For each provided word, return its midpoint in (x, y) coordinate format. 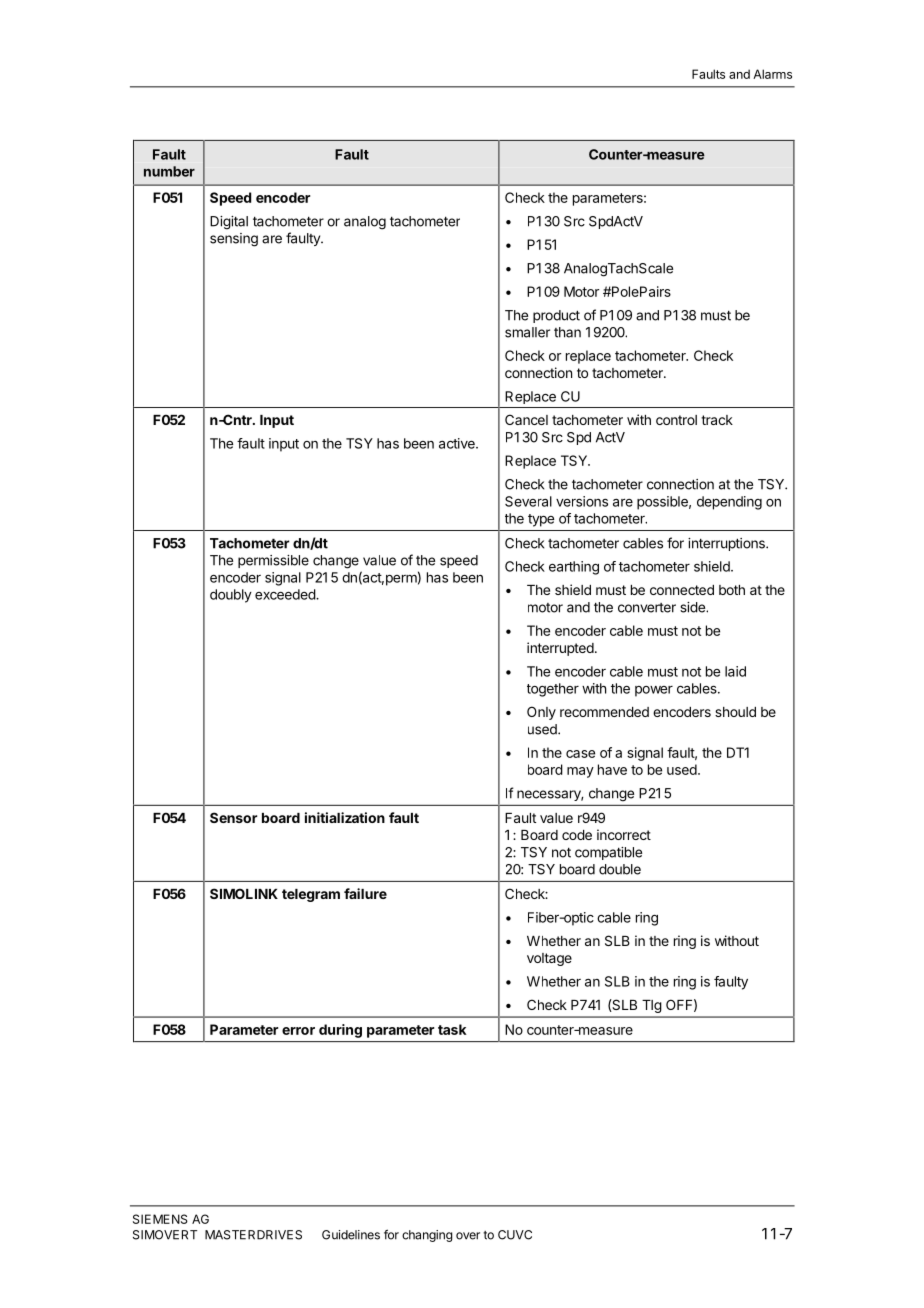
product (556, 316)
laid (735, 671)
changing (427, 1236)
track (717, 420)
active (458, 443)
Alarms (772, 74)
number (169, 171)
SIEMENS (160, 1219)
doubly (231, 596)
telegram (311, 895)
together (553, 690)
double (620, 869)
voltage (549, 959)
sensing (234, 240)
